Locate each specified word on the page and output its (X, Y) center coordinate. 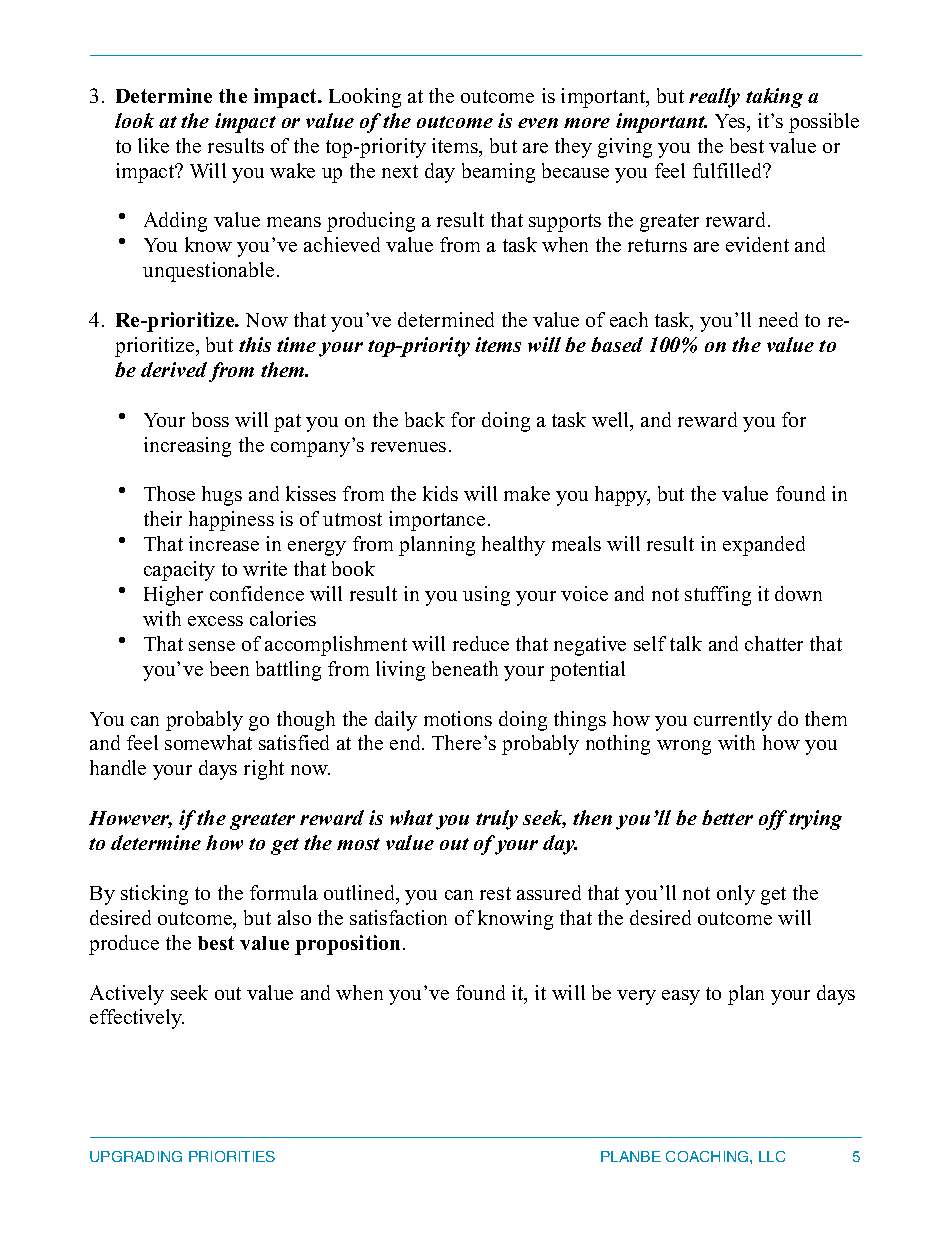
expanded (764, 546)
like (153, 145)
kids (440, 493)
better (727, 817)
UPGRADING (136, 1156)
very (636, 997)
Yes (731, 121)
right (264, 770)
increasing (187, 447)
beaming (498, 173)
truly (497, 820)
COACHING (708, 1156)
